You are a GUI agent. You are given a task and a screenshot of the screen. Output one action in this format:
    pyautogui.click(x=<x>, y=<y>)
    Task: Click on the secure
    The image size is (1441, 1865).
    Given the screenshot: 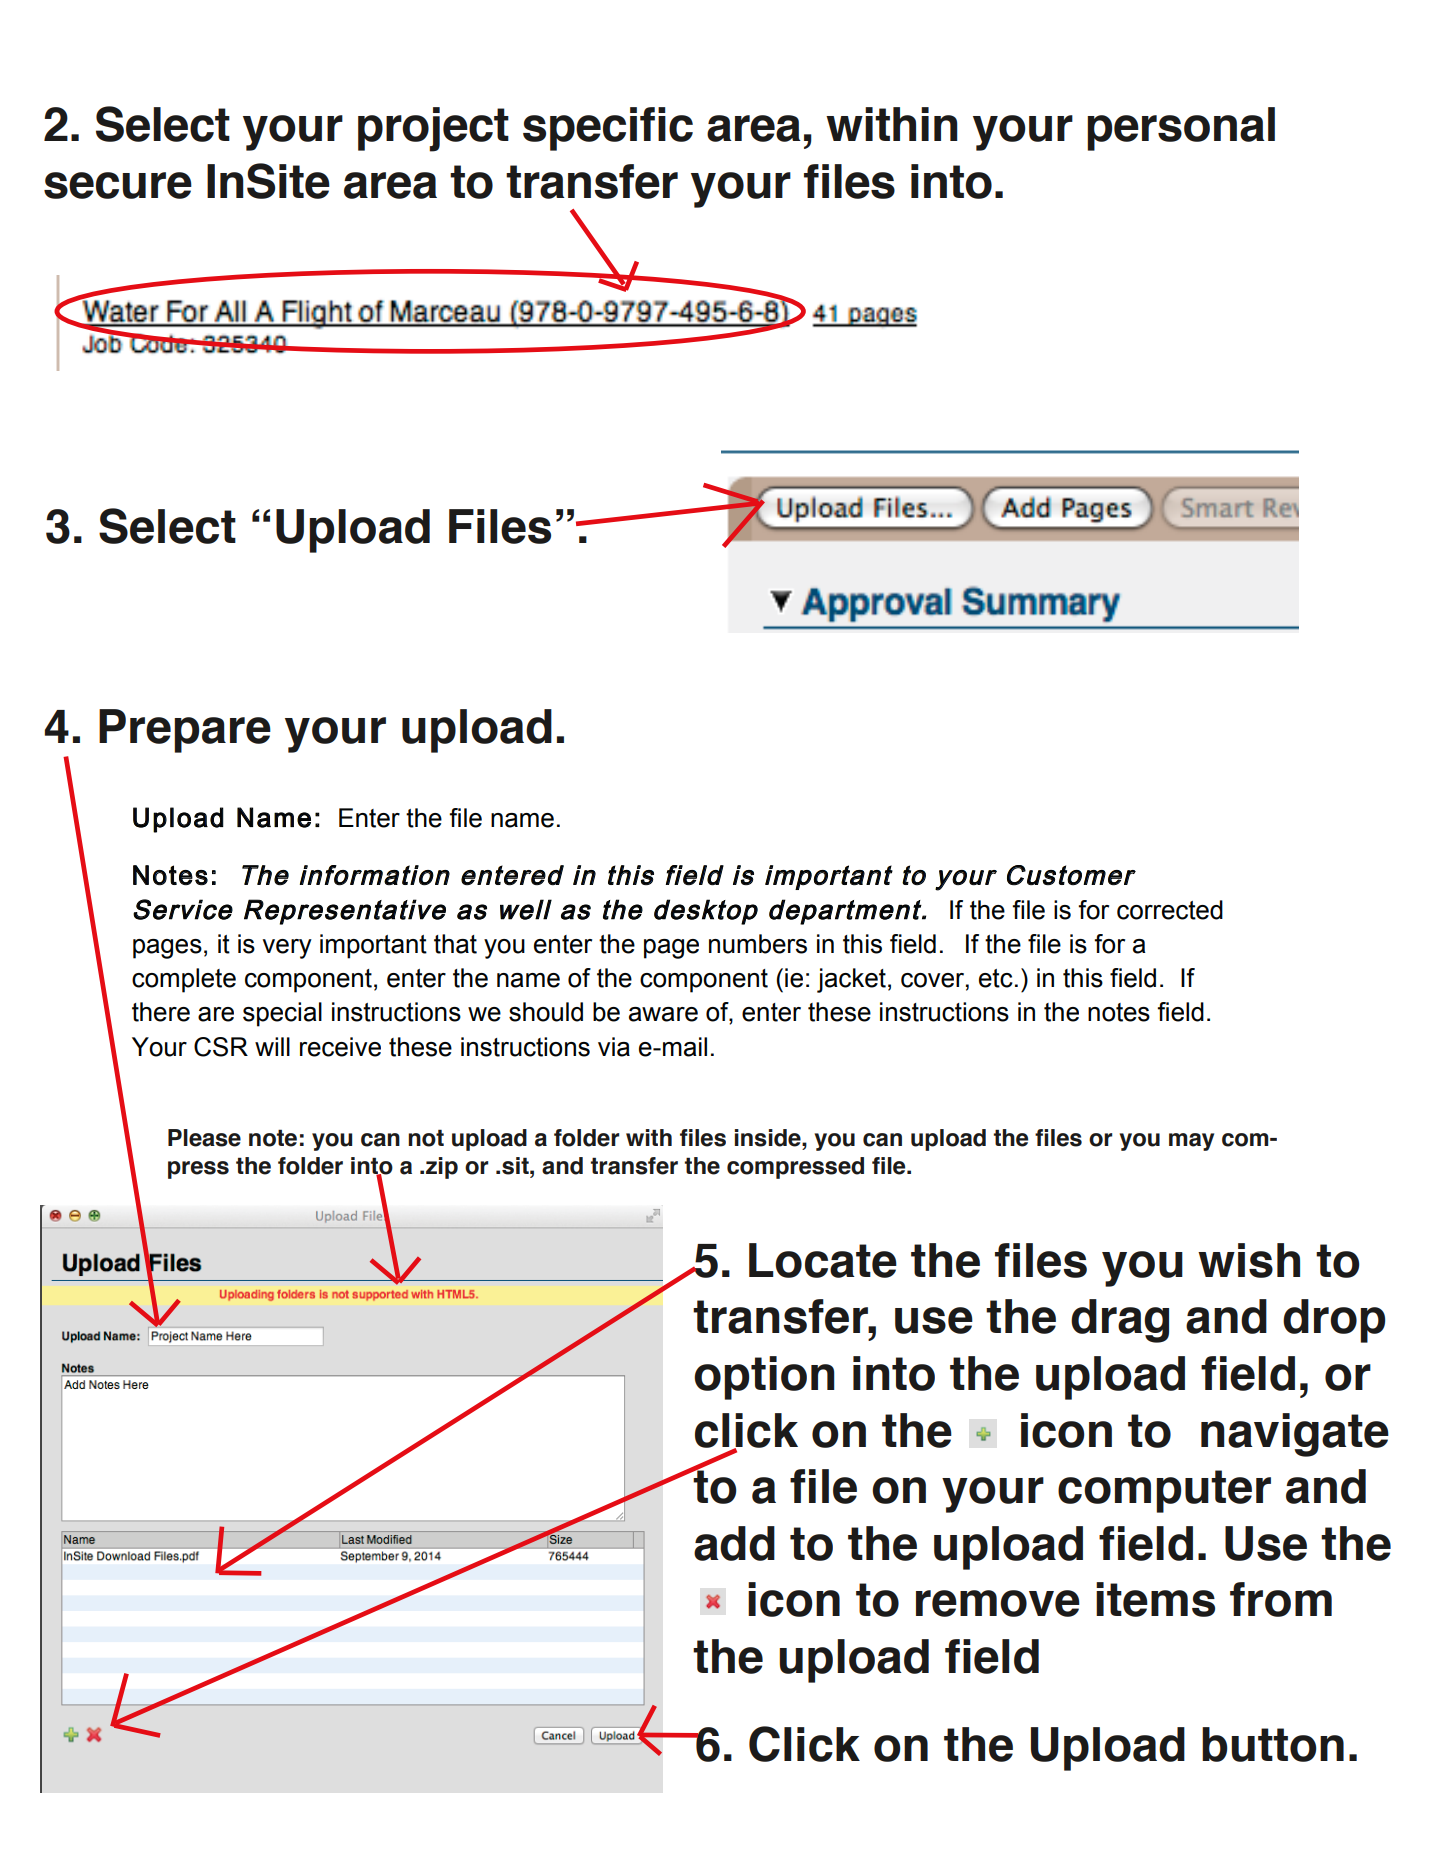 What is the action you would take?
    pyautogui.click(x=118, y=185)
